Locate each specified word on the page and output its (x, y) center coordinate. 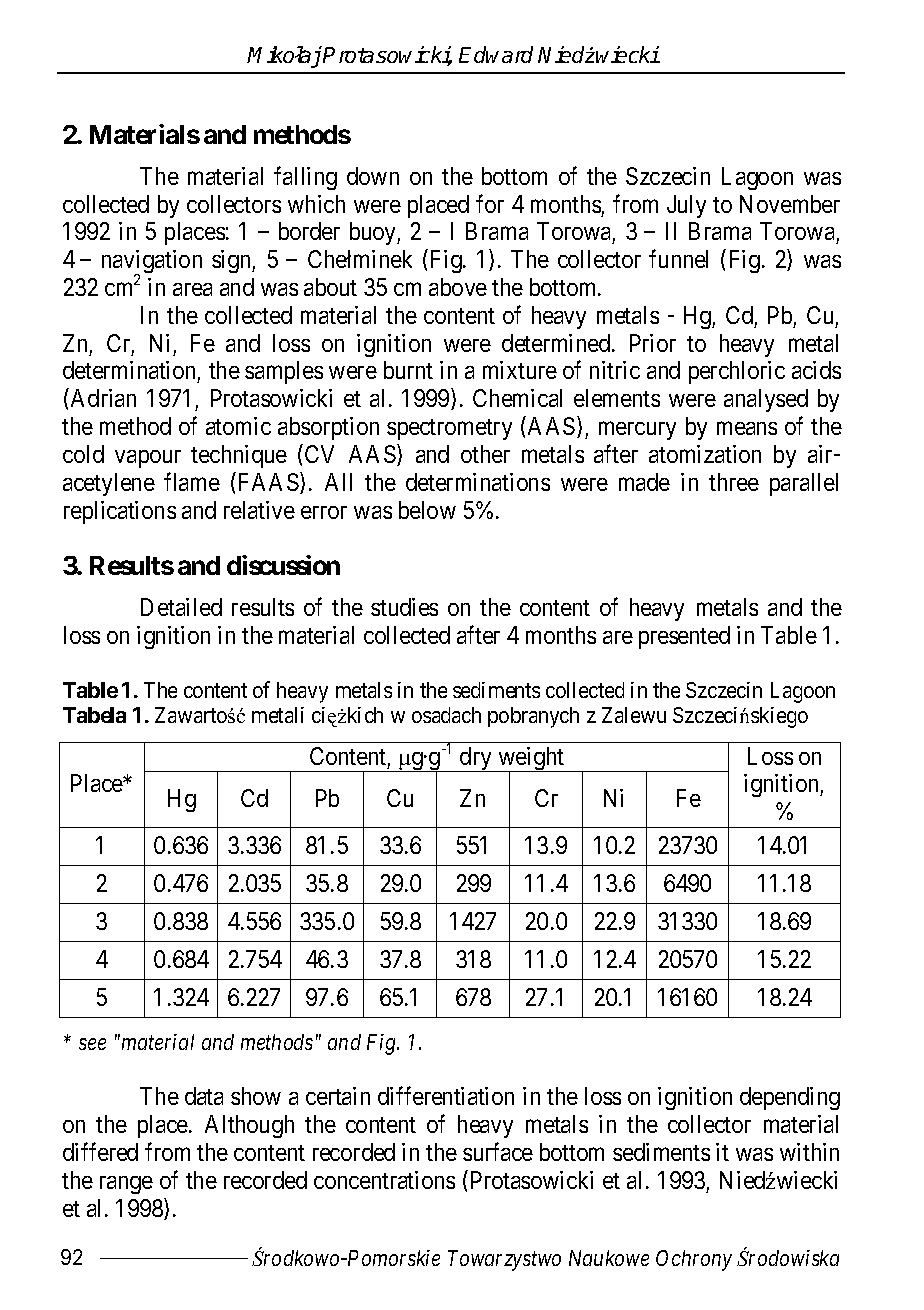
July (686, 206)
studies (404, 607)
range (126, 1185)
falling (305, 178)
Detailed (181, 607)
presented (684, 637)
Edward (496, 54)
